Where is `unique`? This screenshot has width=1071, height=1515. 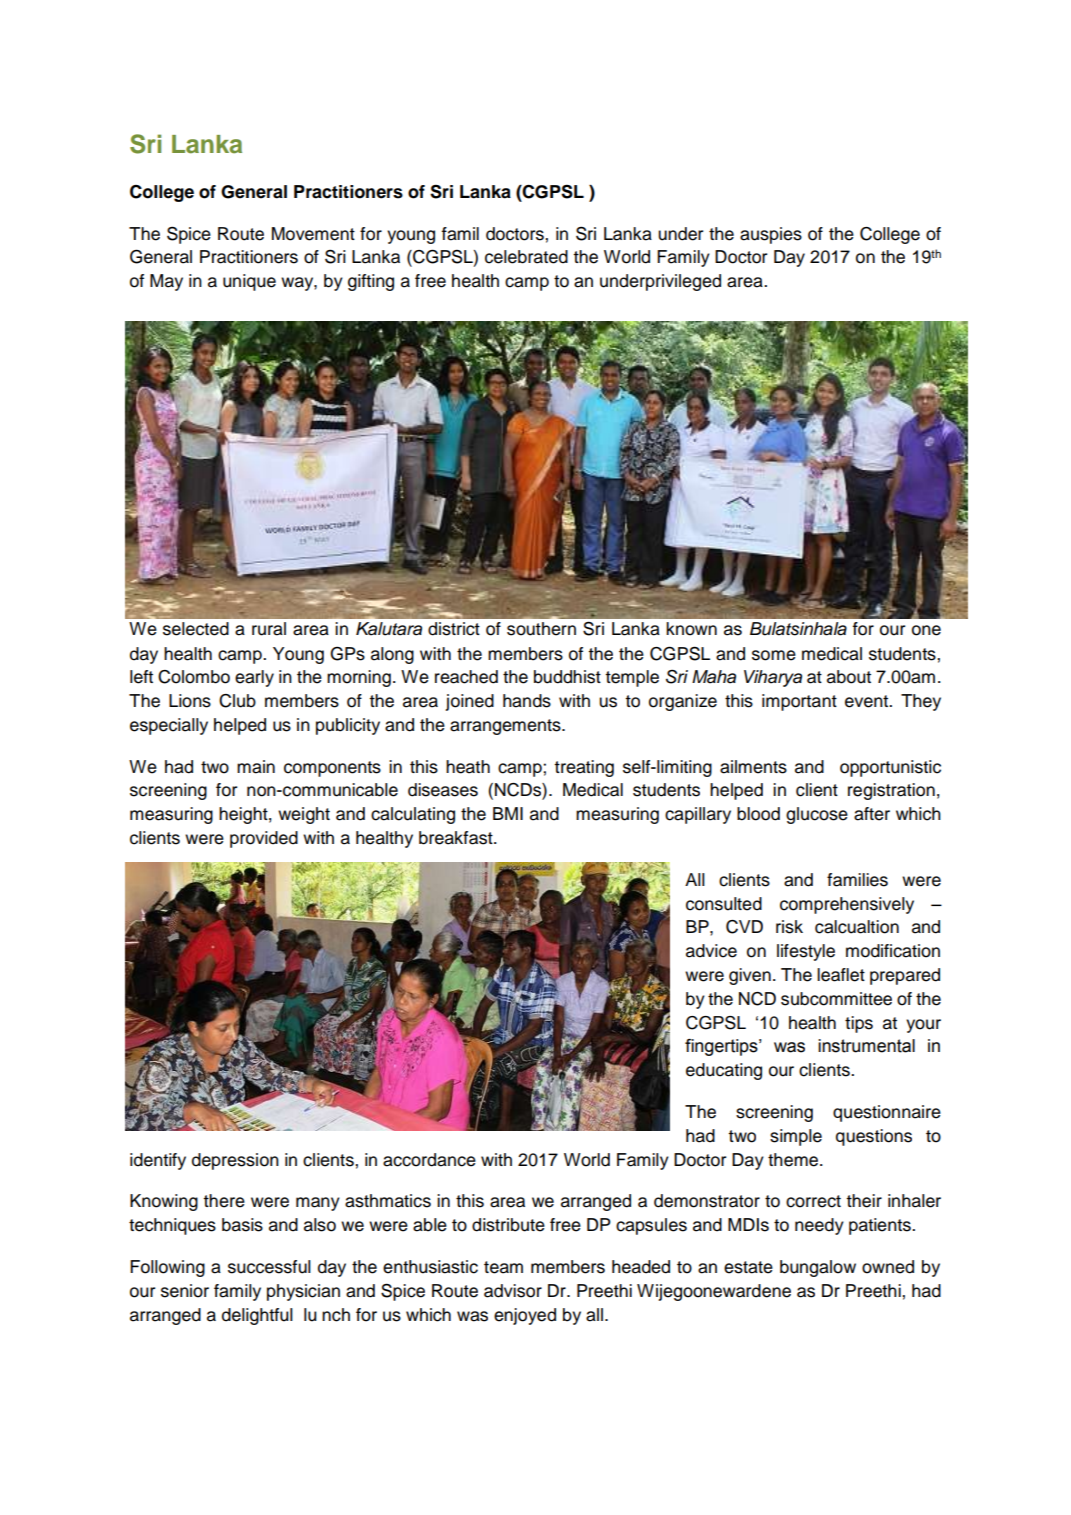 unique is located at coordinates (249, 282).
